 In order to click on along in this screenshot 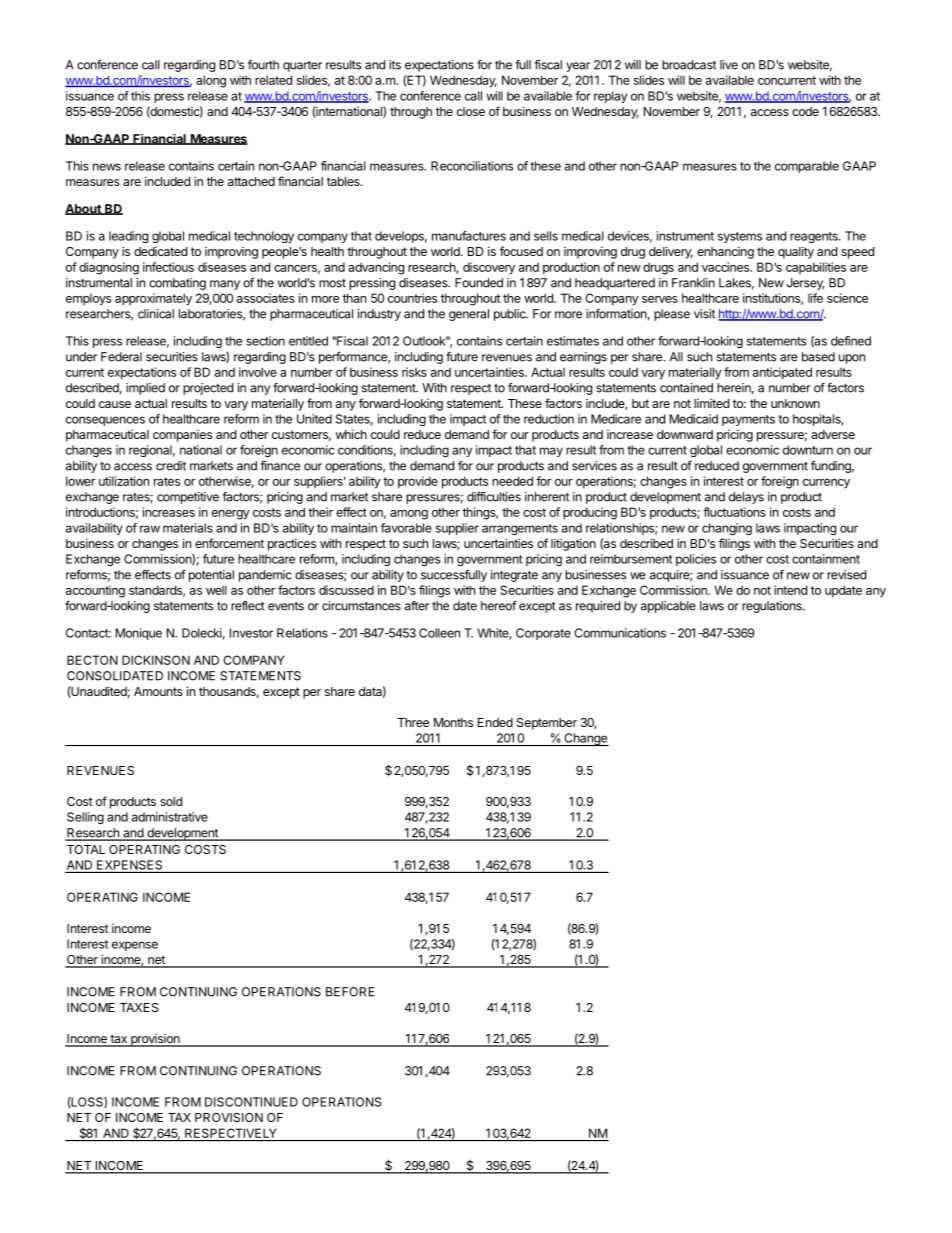, I will do `click(211, 81)`.
